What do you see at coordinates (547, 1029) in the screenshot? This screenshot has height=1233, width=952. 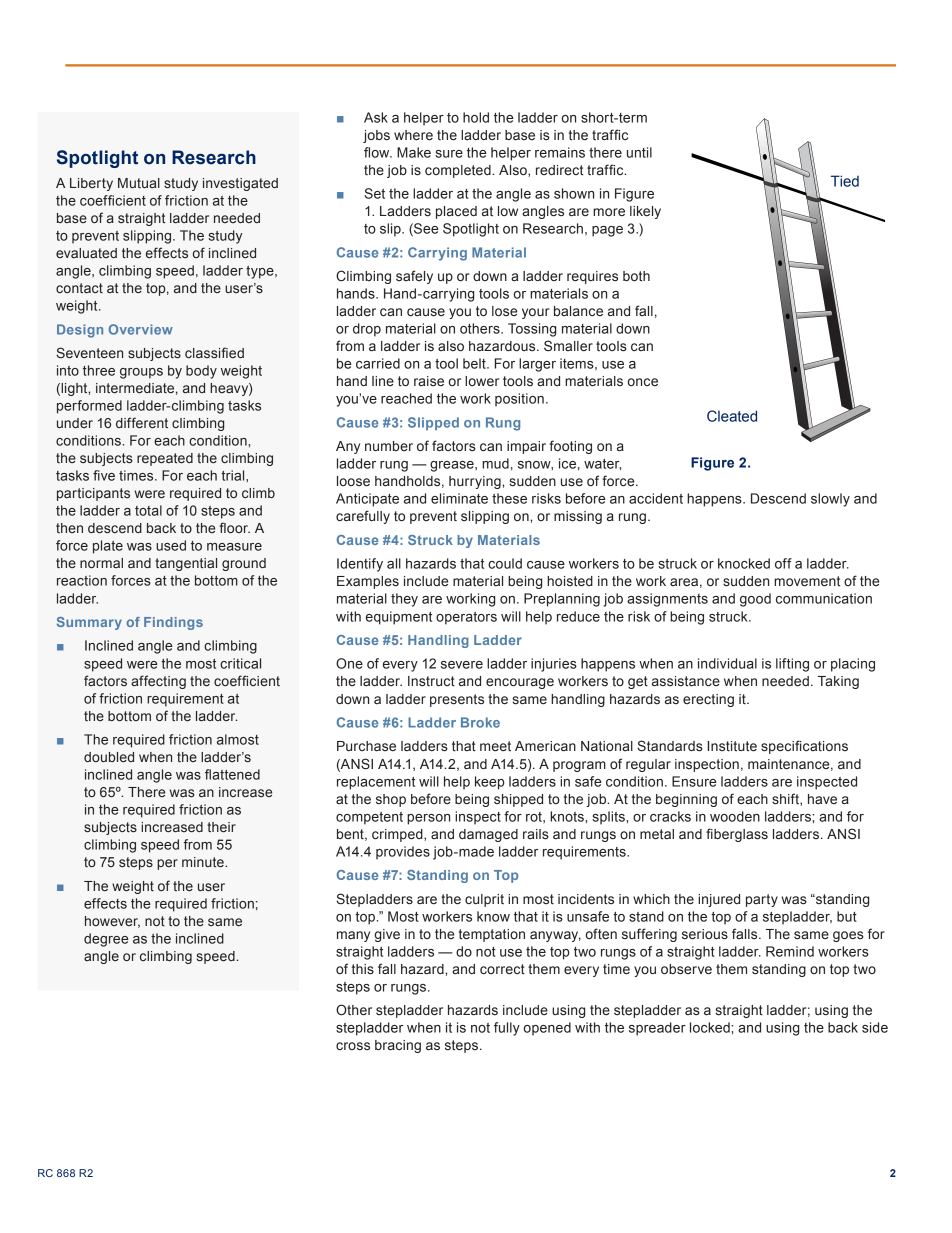 I see `opened` at bounding box center [547, 1029].
